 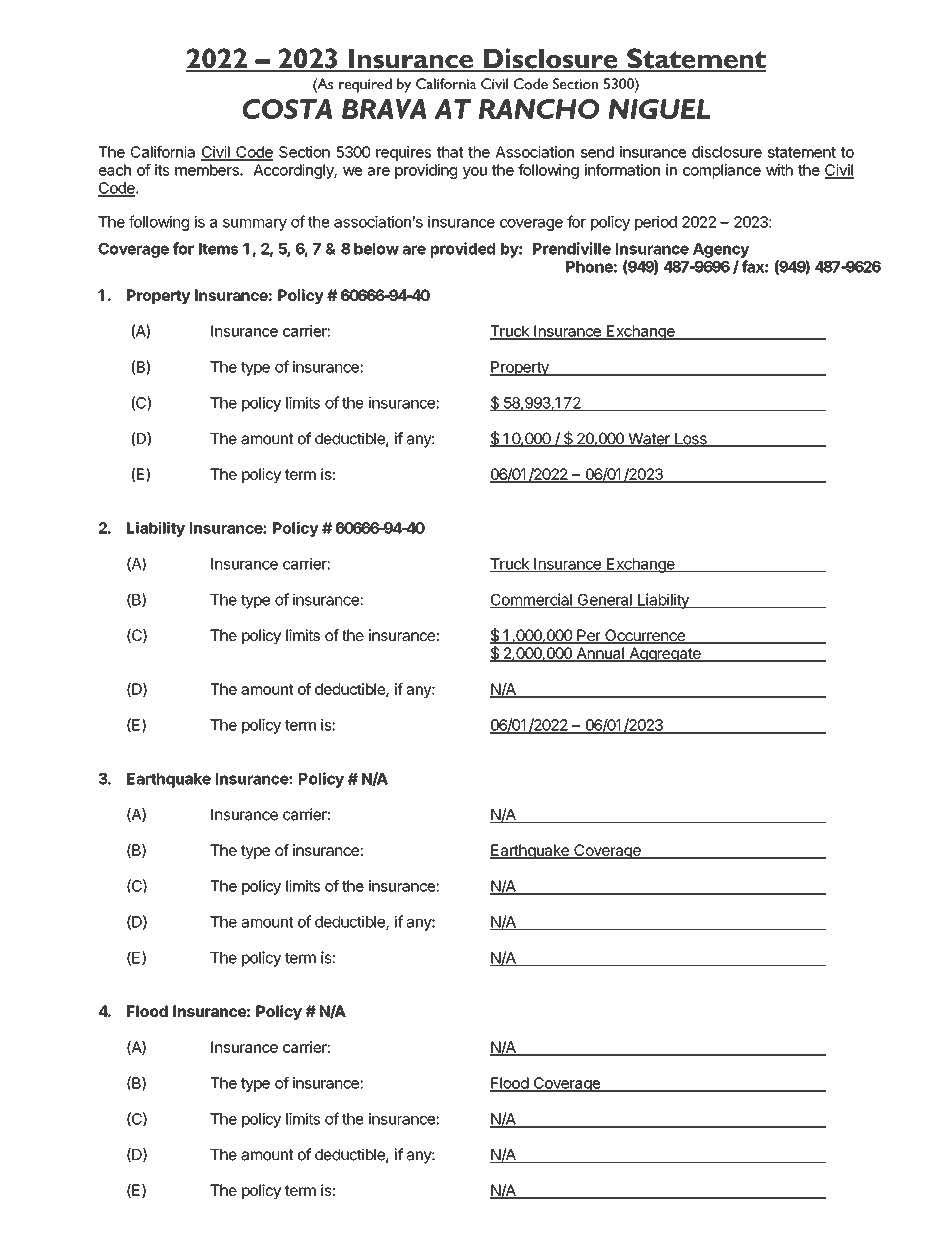 I want to click on COSTA, so click(x=287, y=109).
